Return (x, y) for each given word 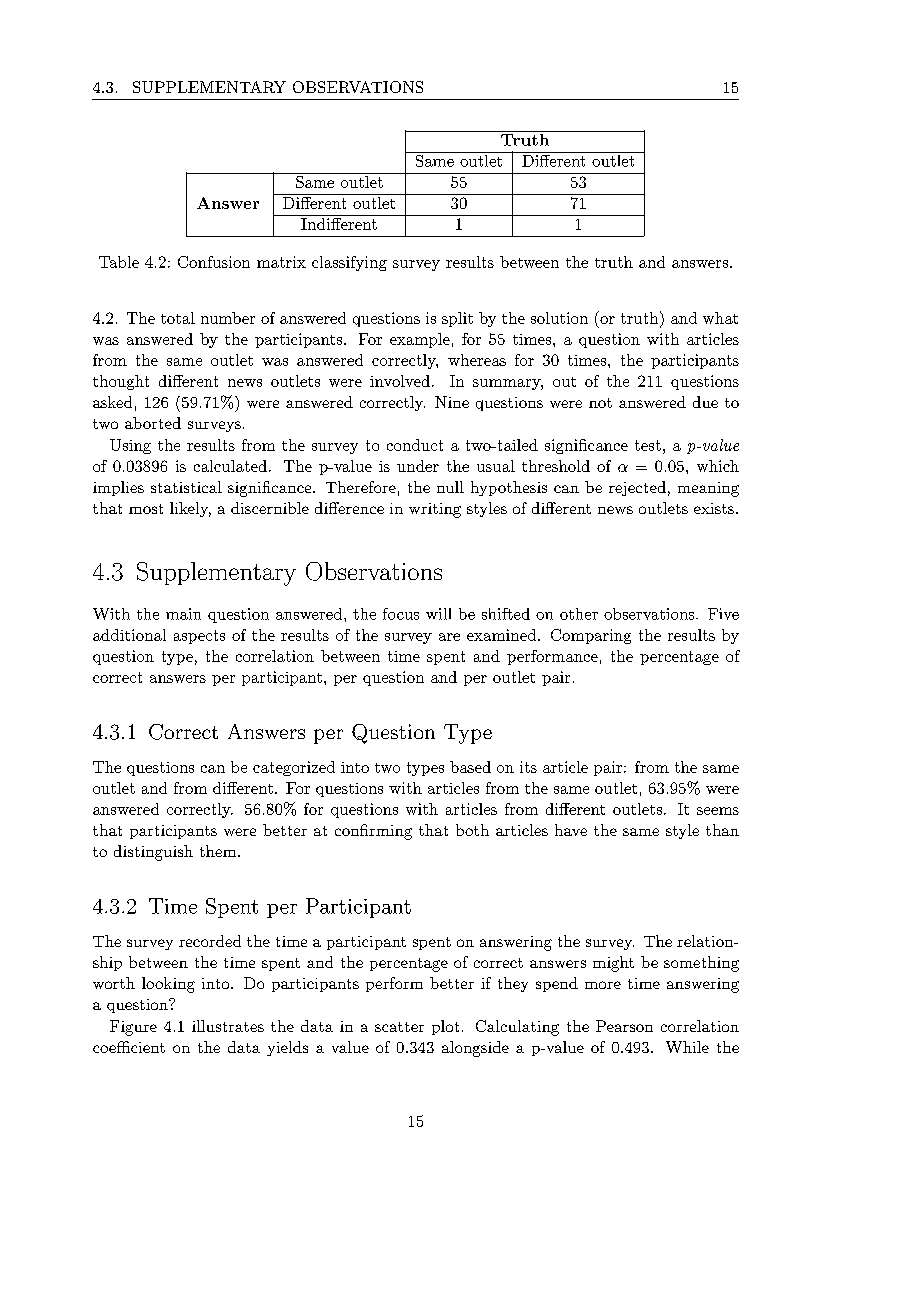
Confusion (214, 262)
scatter (399, 1027)
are (449, 637)
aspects (199, 637)
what (720, 318)
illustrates (228, 1026)
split (457, 319)
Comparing (591, 636)
